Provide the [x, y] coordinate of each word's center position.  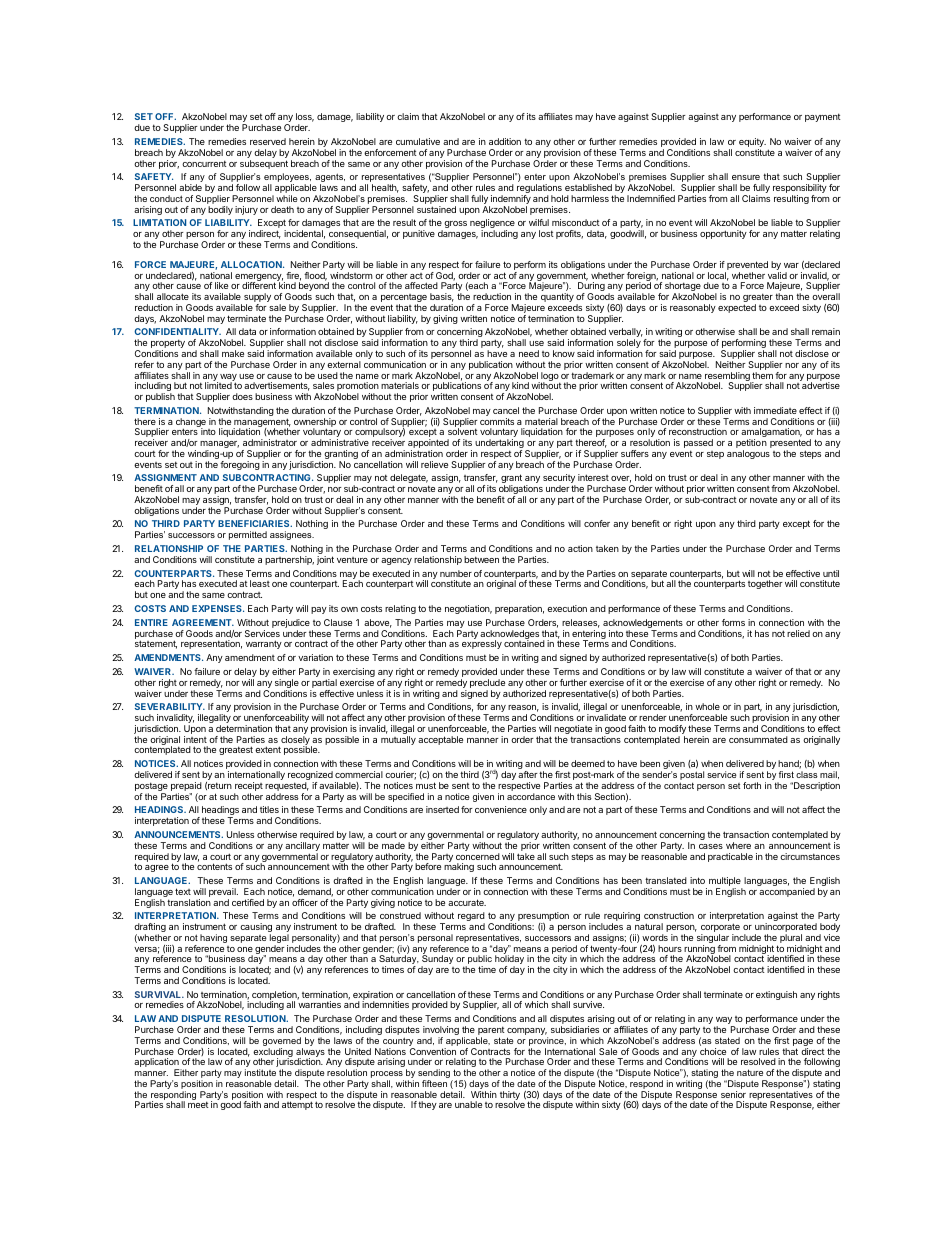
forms [733, 622]
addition [505, 141]
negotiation [468, 609]
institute [260, 1072]
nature [750, 1072]
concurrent [204, 163]
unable [468, 1104]
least [260, 583]
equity [752, 144]
